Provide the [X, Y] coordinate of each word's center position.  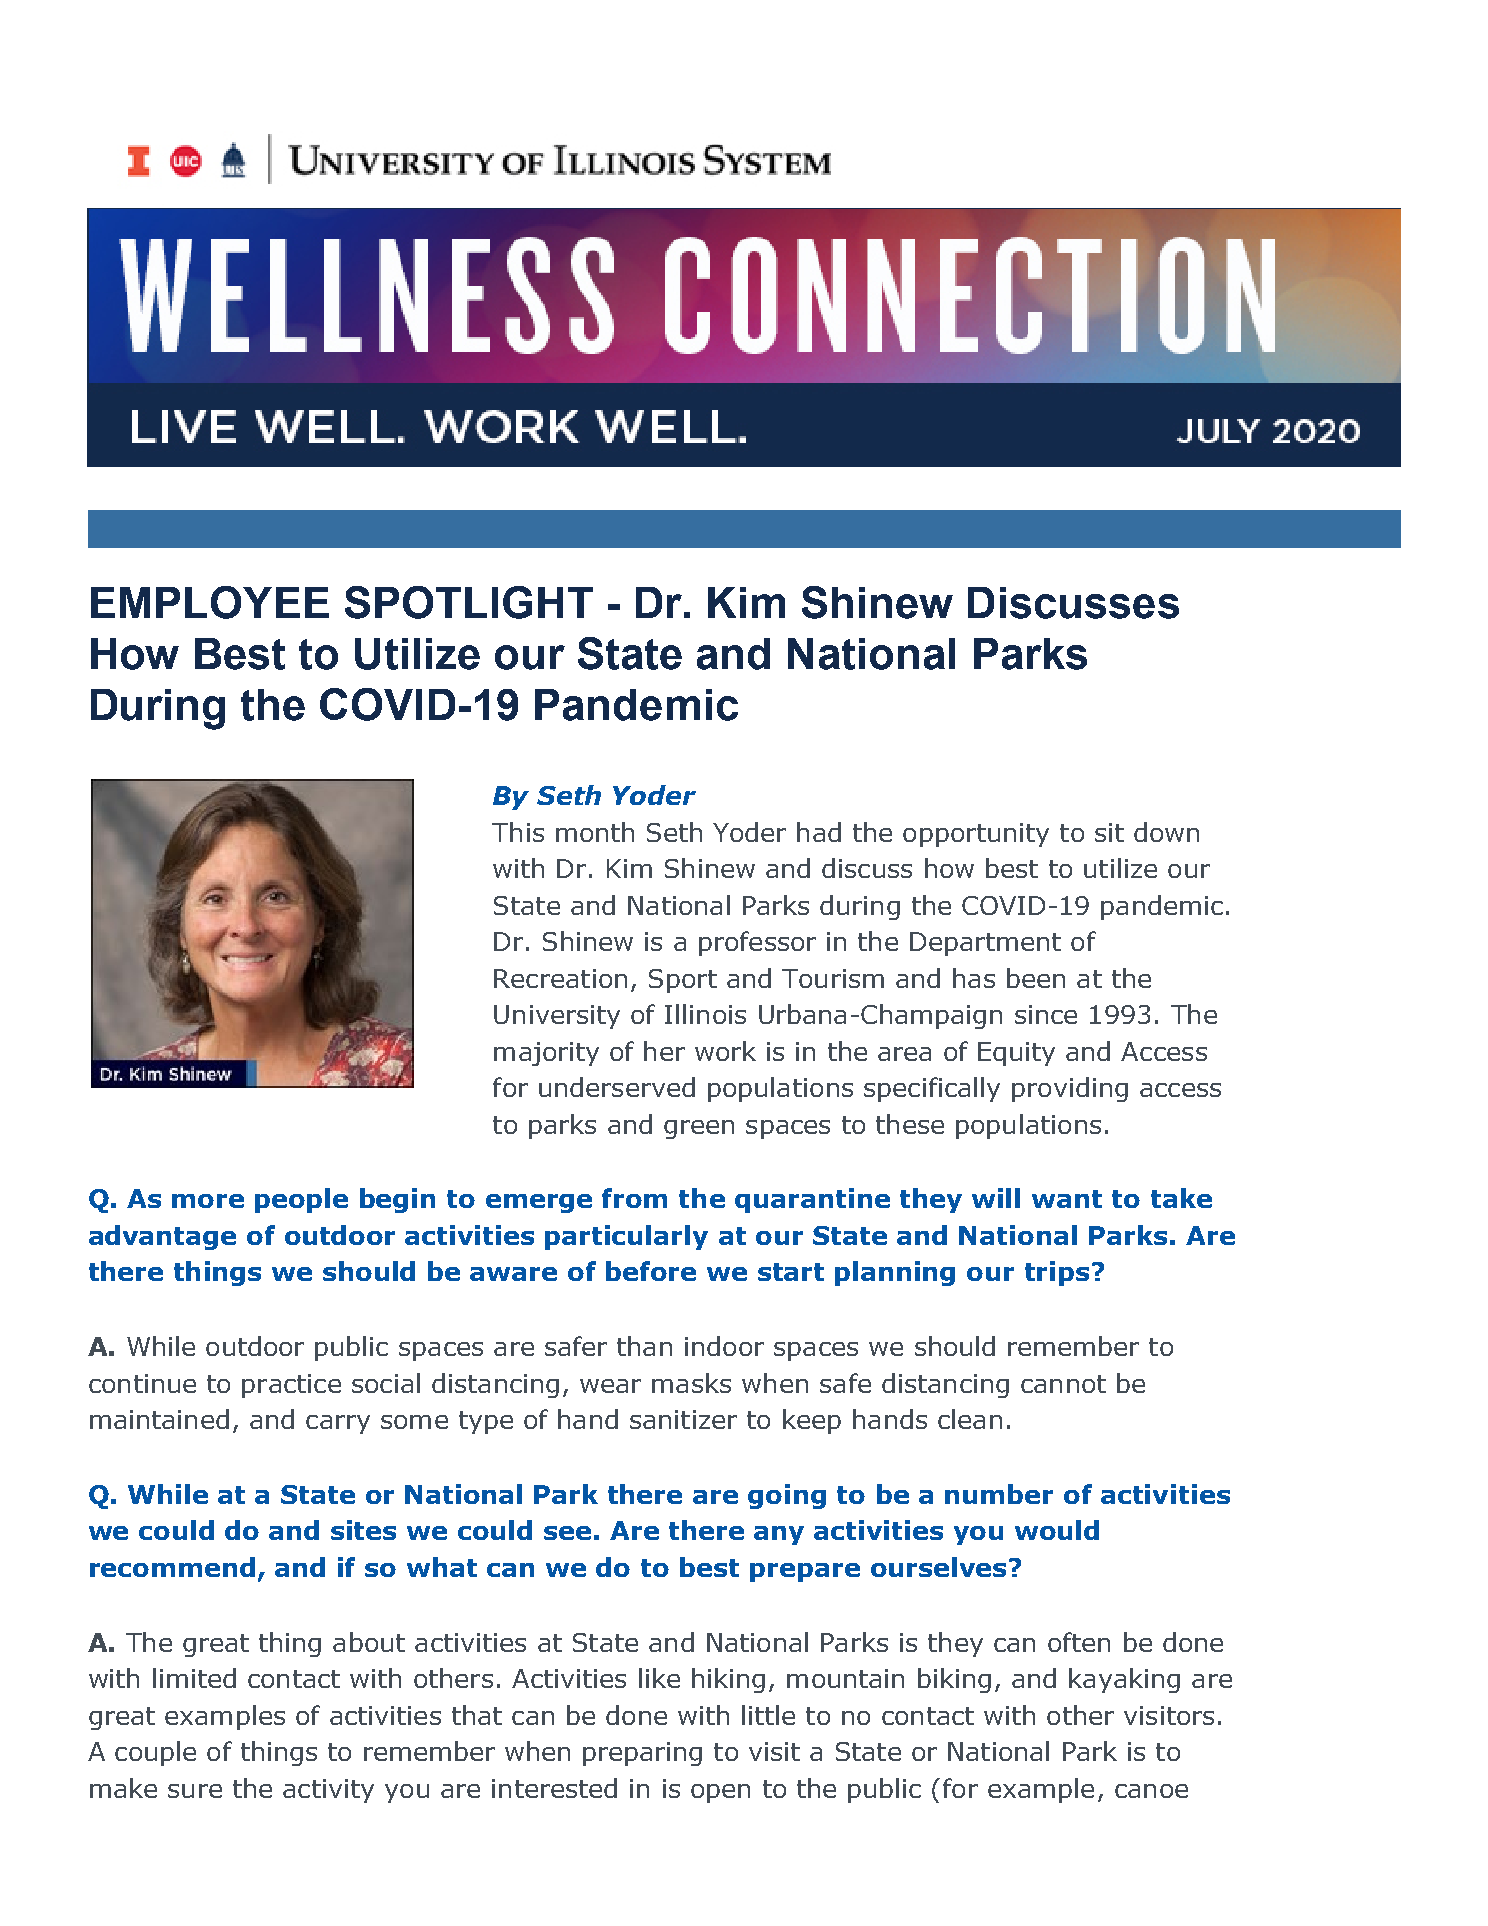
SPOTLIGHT [469, 602]
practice [291, 1386]
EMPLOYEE [210, 602]
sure [195, 1791]
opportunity [976, 835]
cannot [1063, 1384]
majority [546, 1054]
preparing [642, 1754]
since [1046, 1014]
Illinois [705, 1014]
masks [691, 1383]
